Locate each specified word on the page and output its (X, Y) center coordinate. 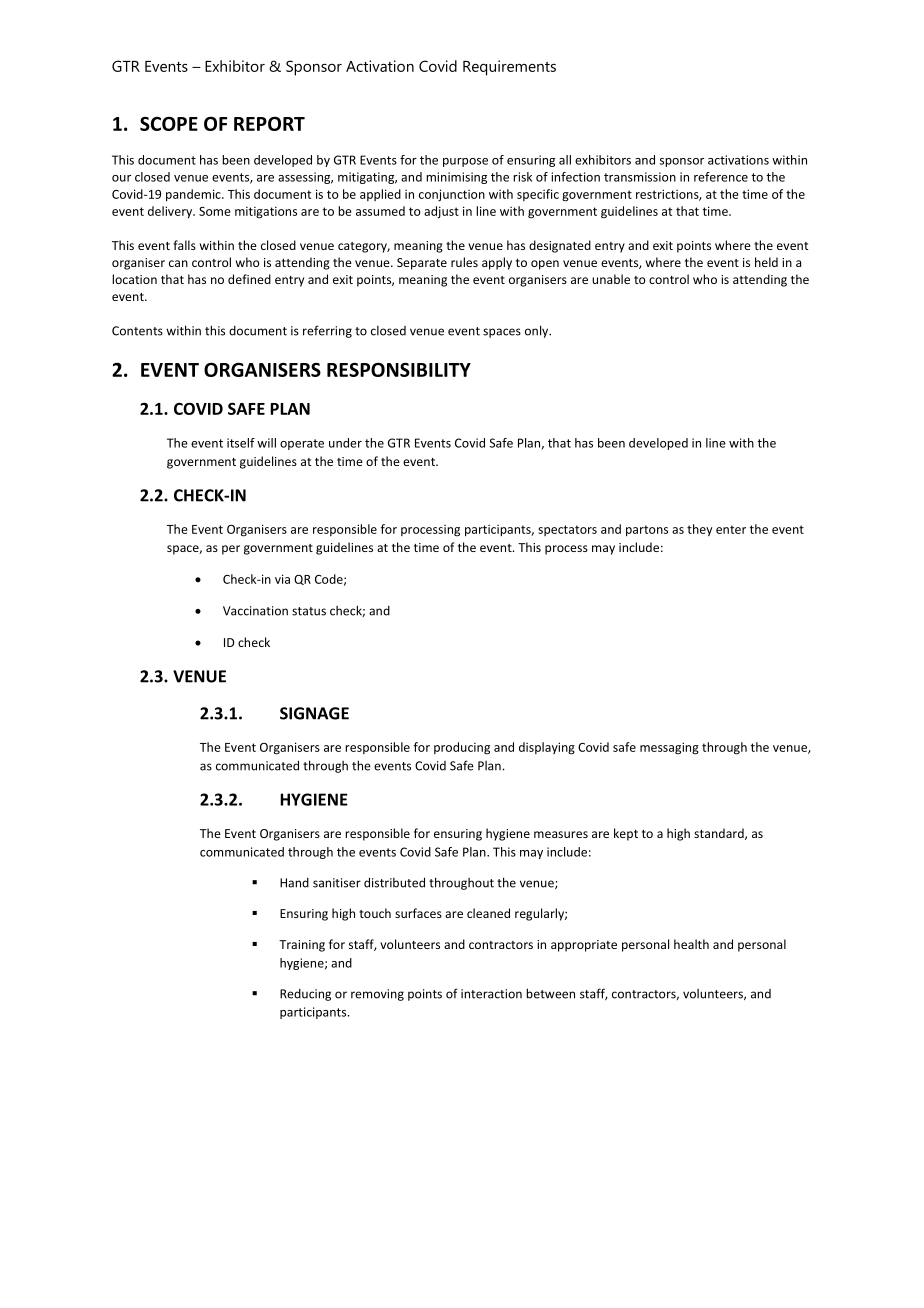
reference (721, 177)
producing (462, 748)
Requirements (509, 68)
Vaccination (255, 611)
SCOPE (169, 124)
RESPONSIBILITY (399, 369)
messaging (669, 748)
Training (302, 946)
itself (241, 443)
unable (611, 279)
